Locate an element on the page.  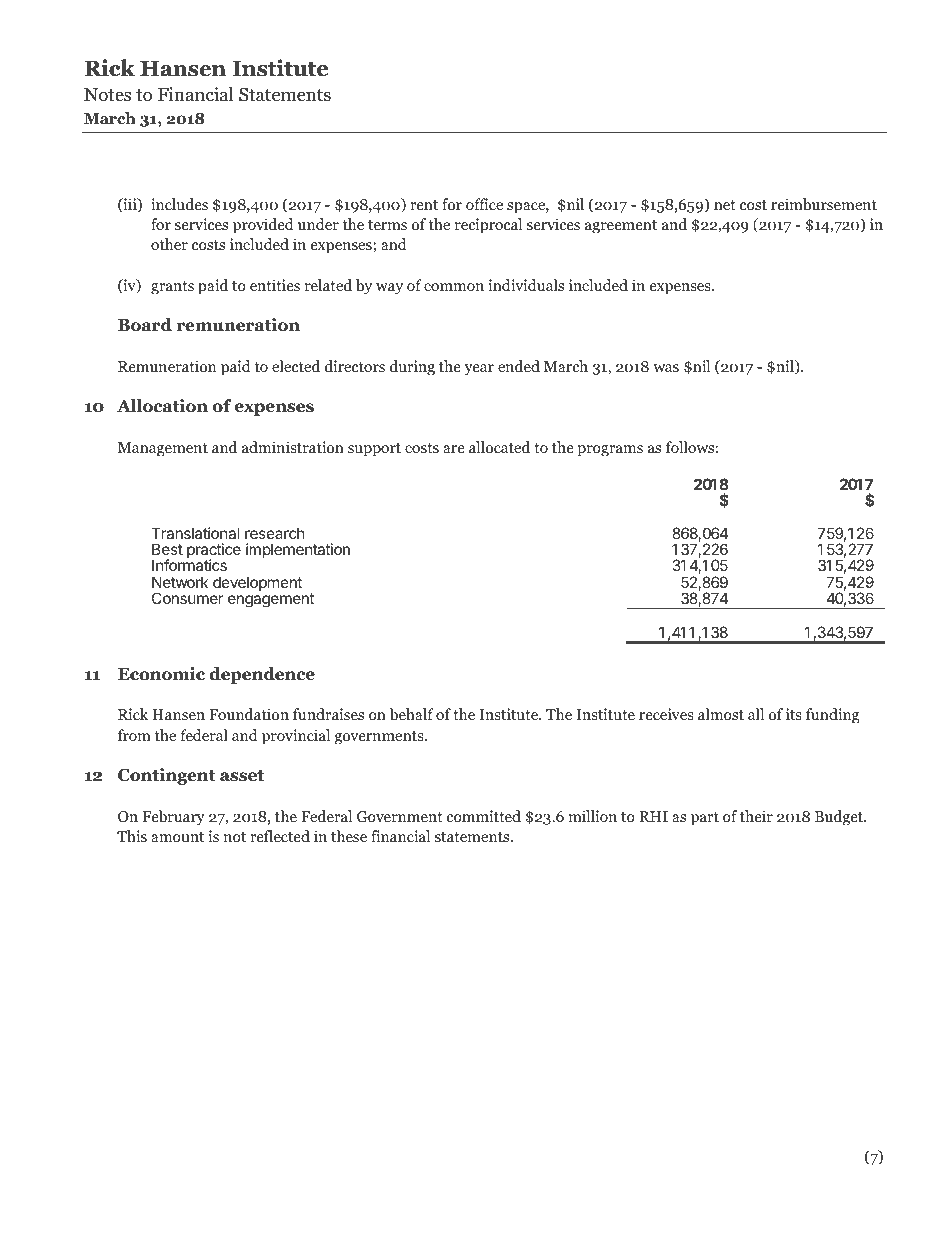
office is located at coordinates (484, 204).
